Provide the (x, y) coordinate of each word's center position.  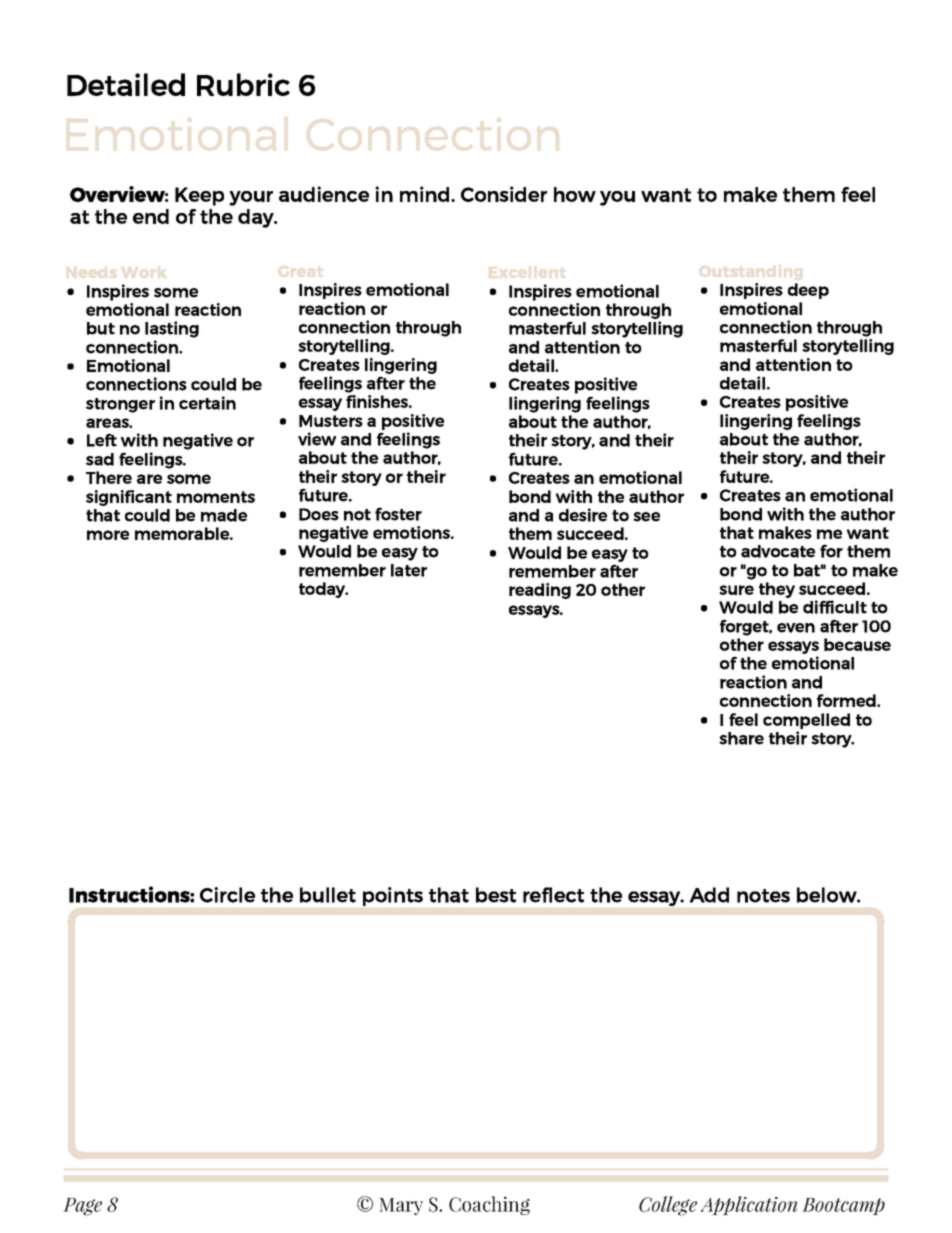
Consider (504, 194)
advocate (778, 551)
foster (398, 514)
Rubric (243, 84)
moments (216, 497)
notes (763, 896)
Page (82, 1207)
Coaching (489, 1205)
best (496, 895)
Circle (227, 895)
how (575, 194)
